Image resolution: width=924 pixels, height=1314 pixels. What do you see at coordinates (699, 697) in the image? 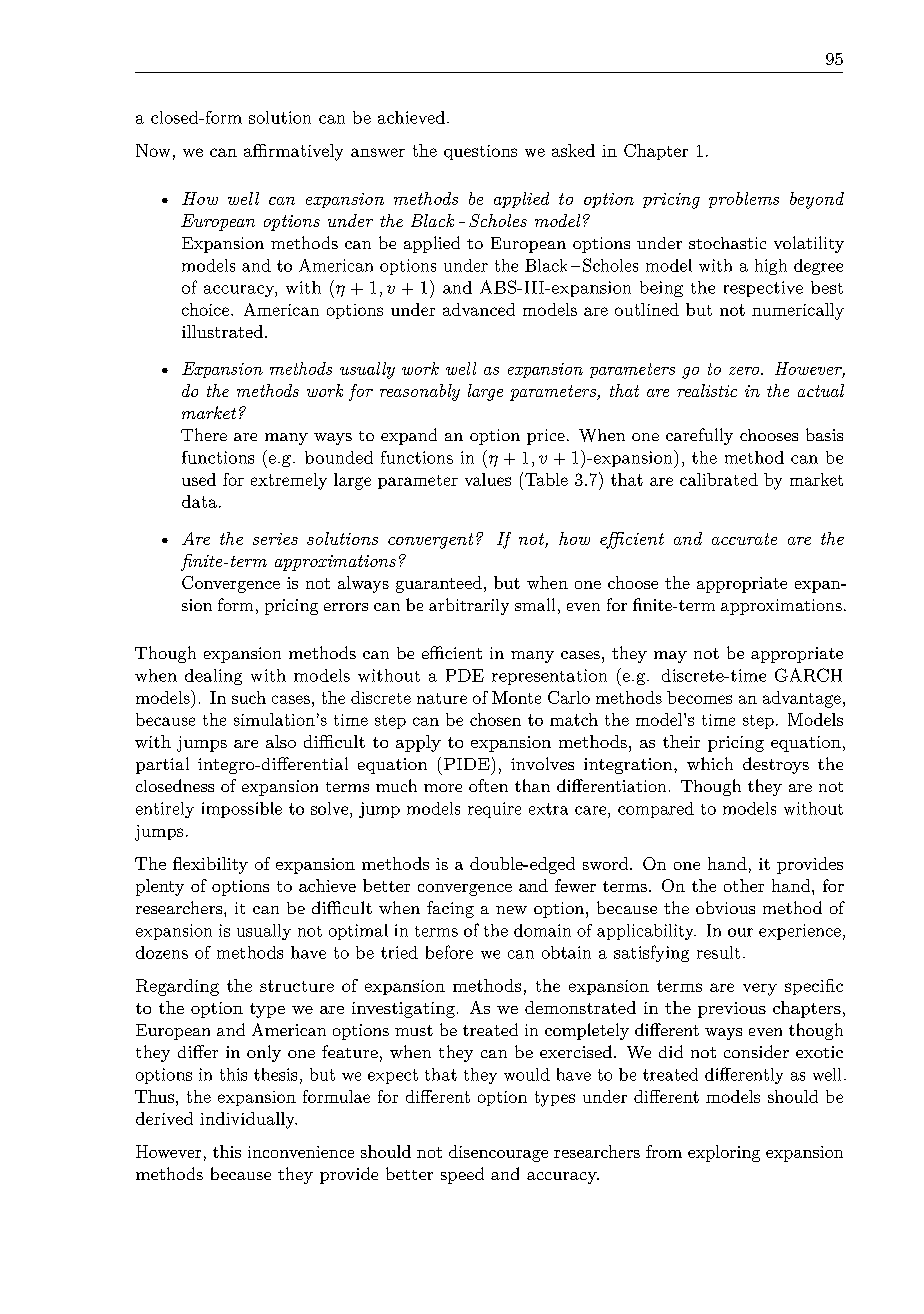
I see `becomes` at bounding box center [699, 697].
